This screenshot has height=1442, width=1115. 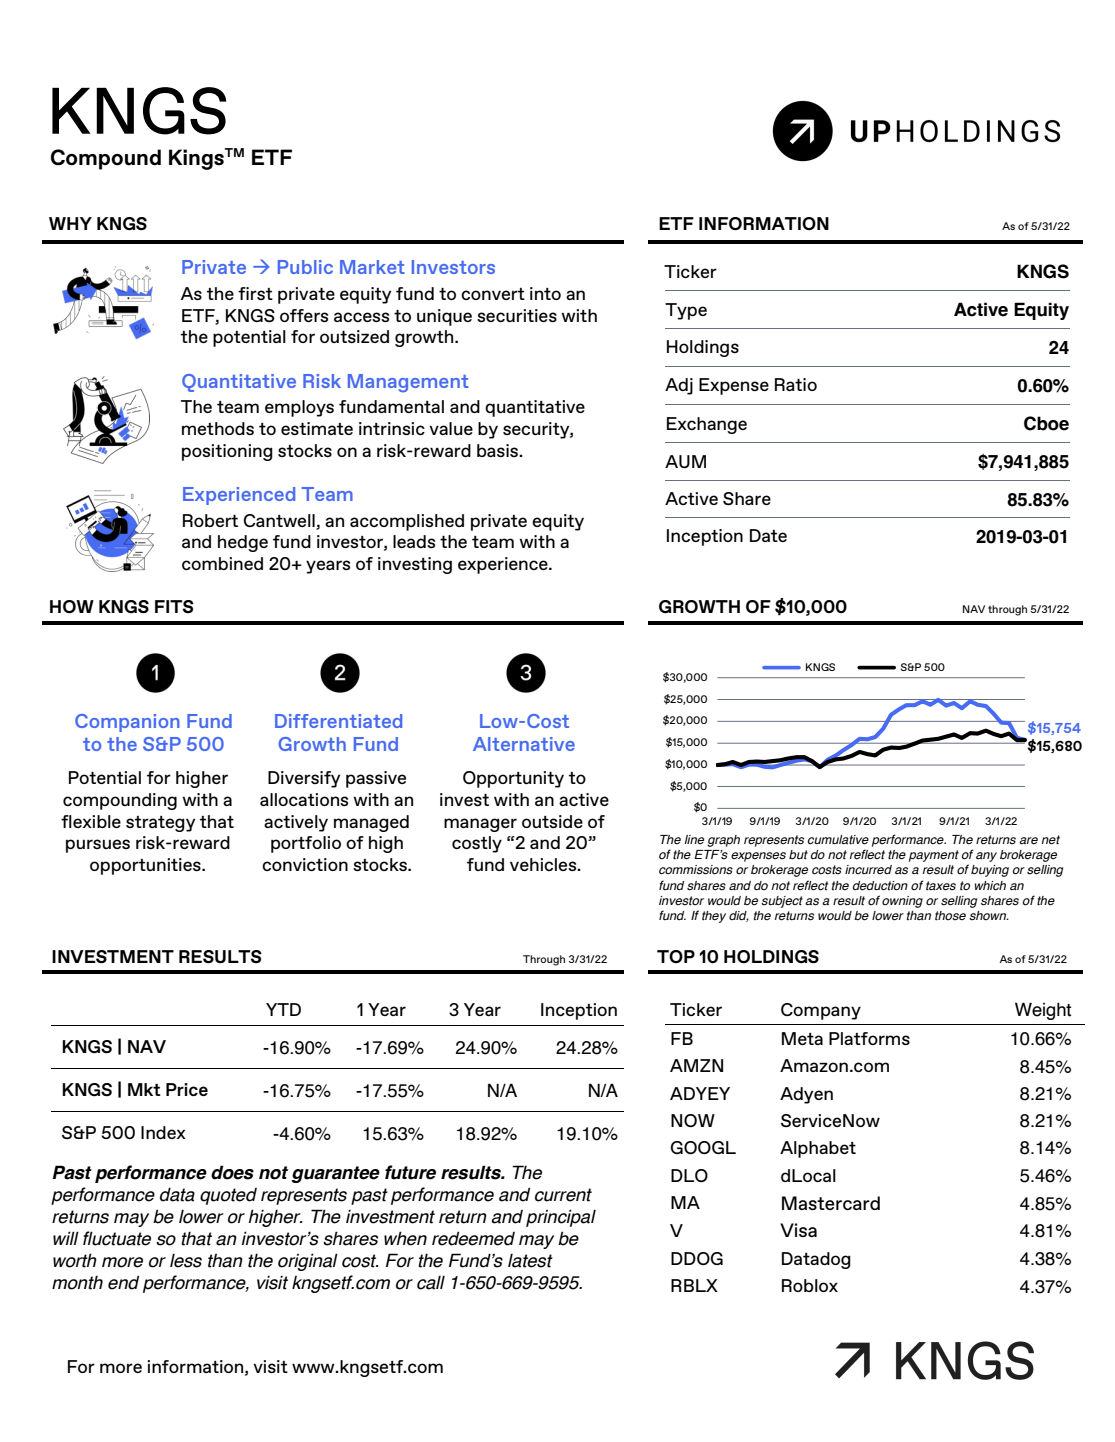 I want to click on less, so click(x=186, y=1261).
